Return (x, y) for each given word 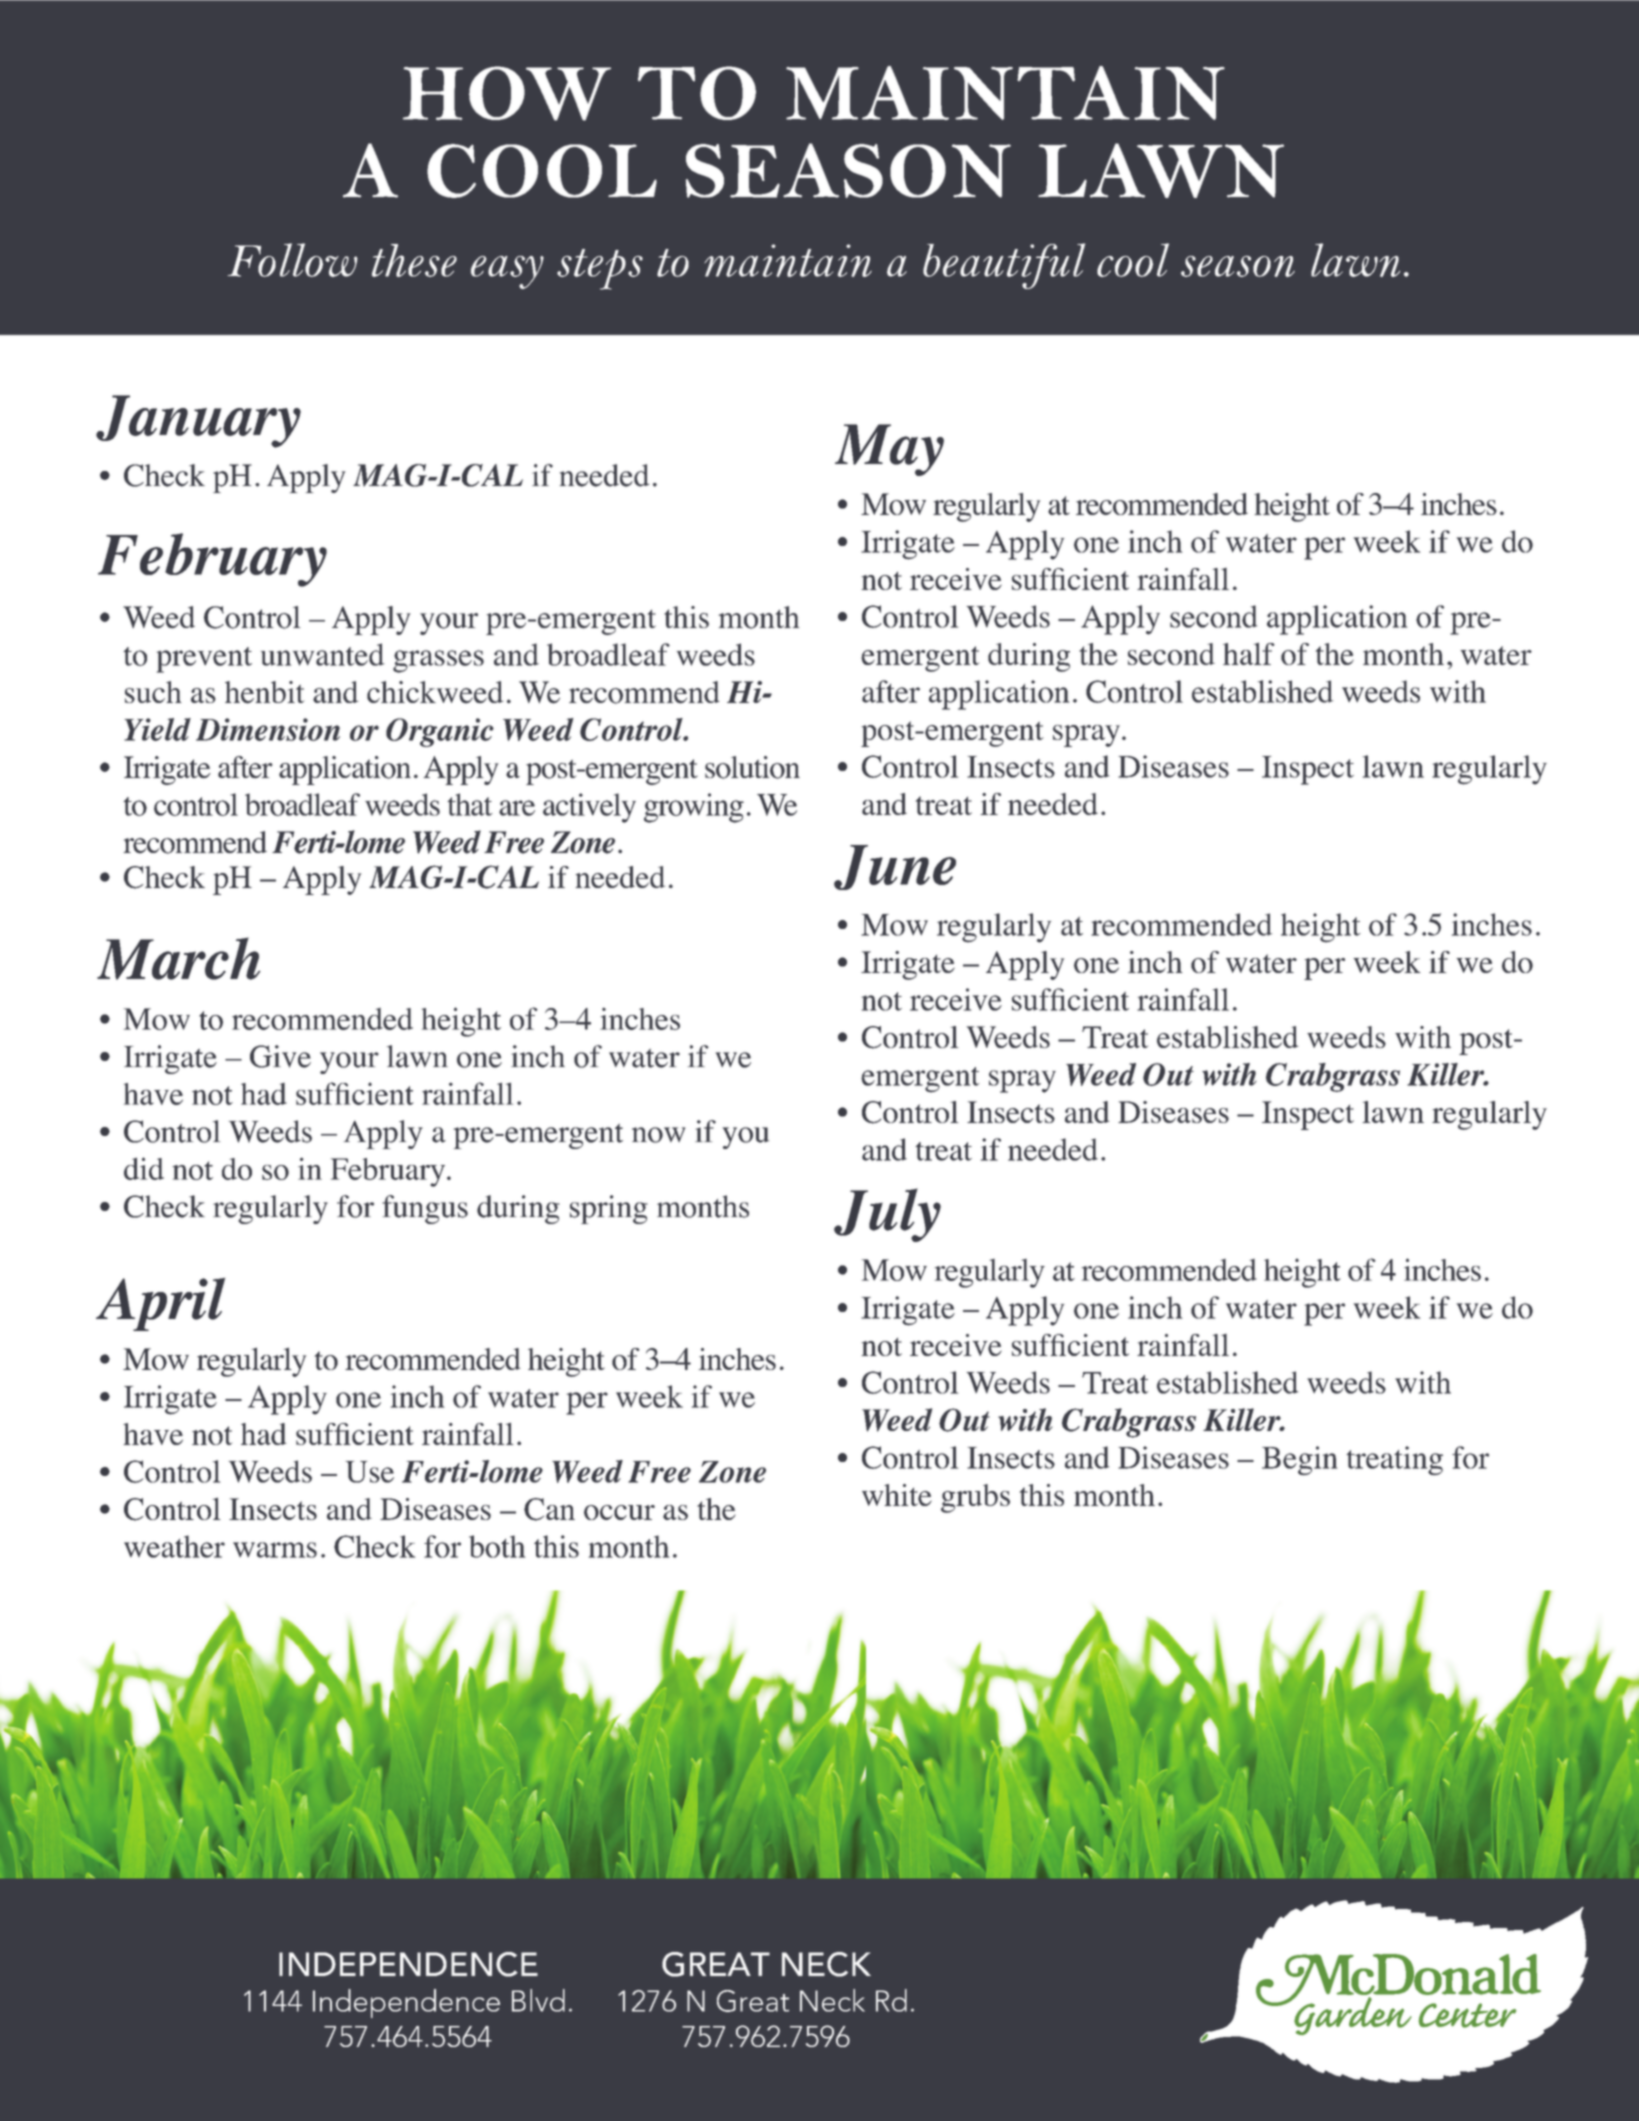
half (1249, 653)
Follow (293, 260)
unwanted (322, 654)
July (887, 1215)
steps (600, 269)
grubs (975, 1498)
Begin (1299, 1460)
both (497, 1546)
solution (752, 767)
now (658, 1135)
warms (275, 1550)
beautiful (1004, 266)
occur (619, 1512)
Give (280, 1056)
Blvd (538, 2000)
